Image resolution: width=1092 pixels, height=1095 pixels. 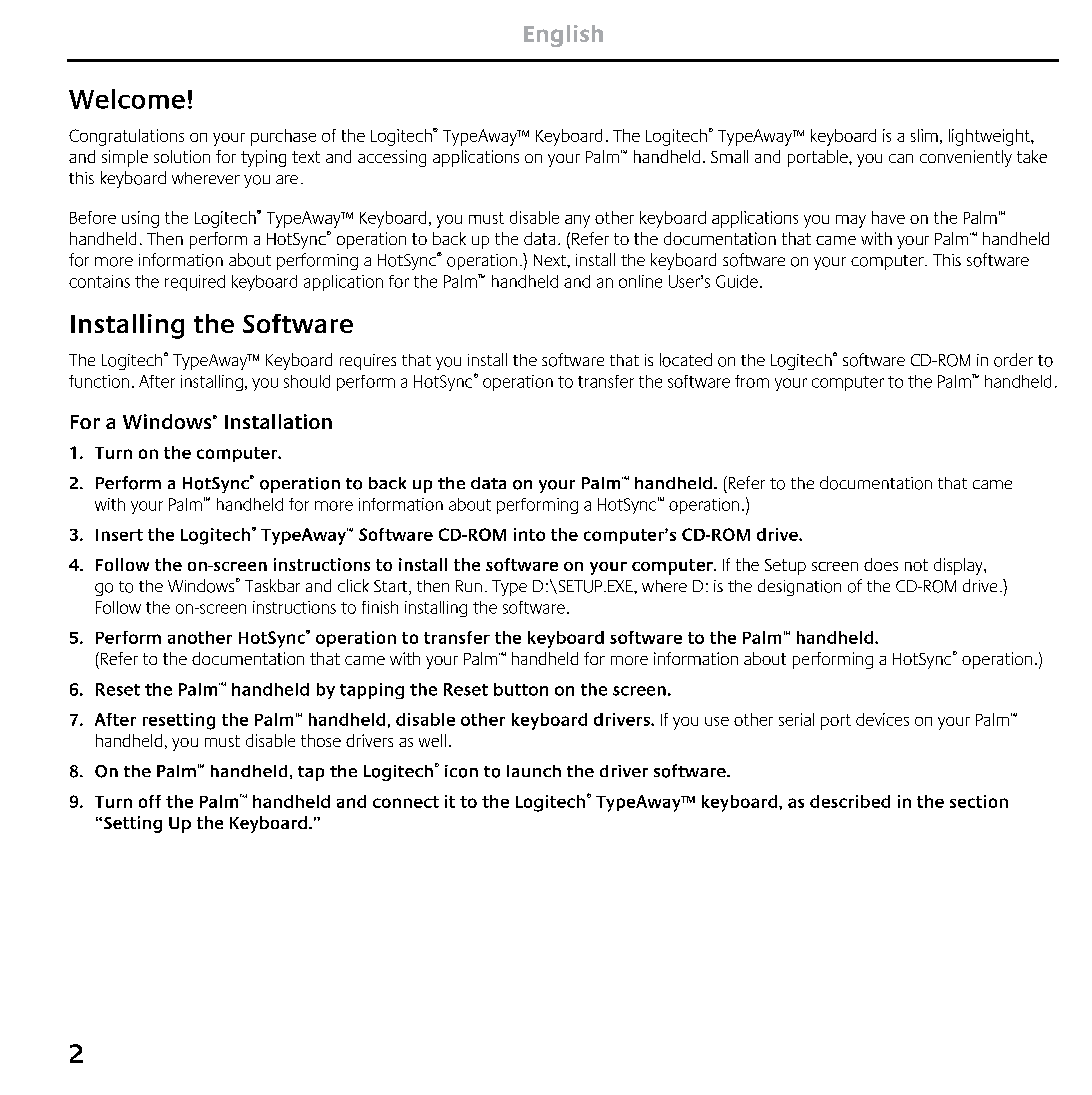 What do you see at coordinates (640, 281) in the image?
I see `online` at bounding box center [640, 281].
